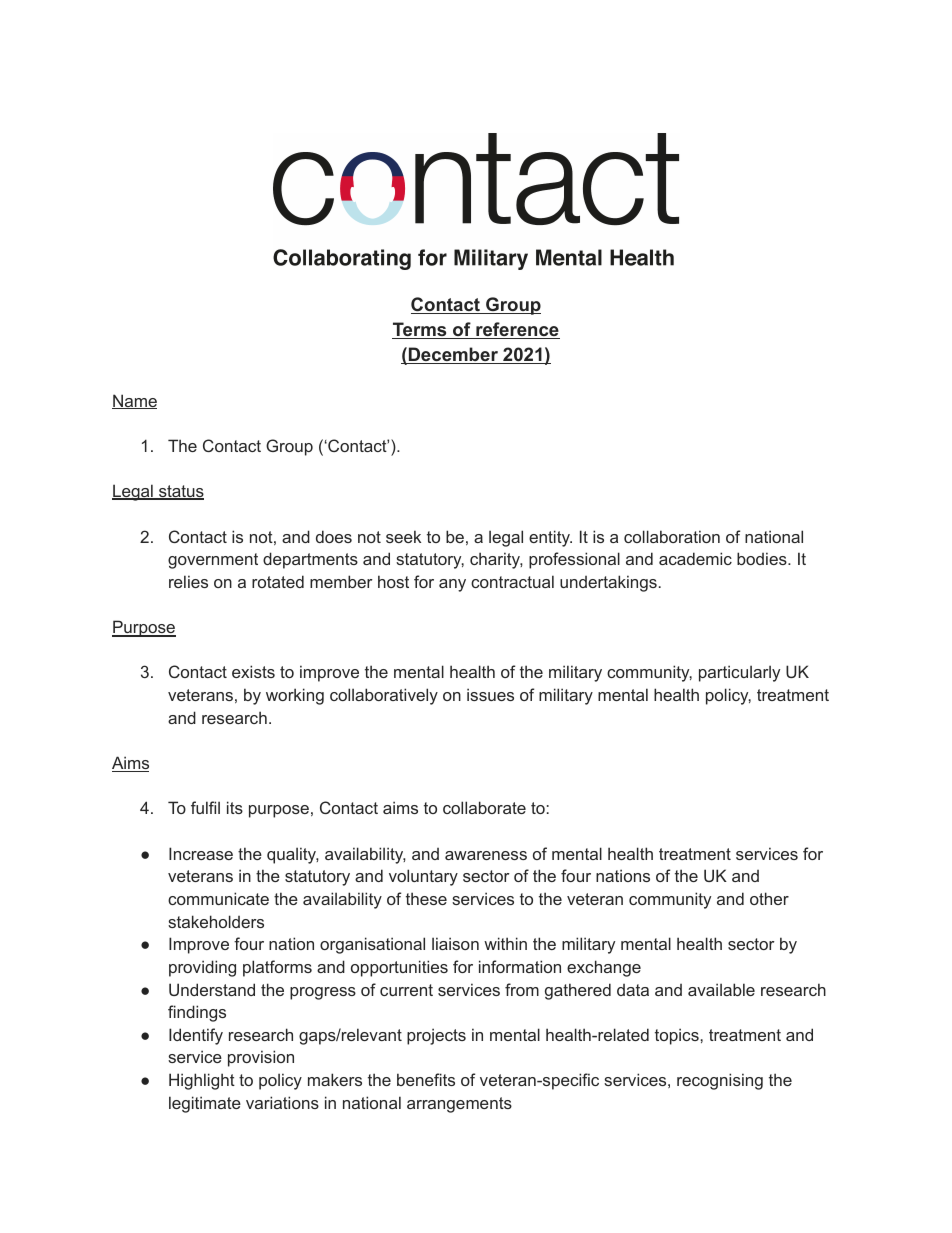  Describe the element at coordinates (426, 1079) in the screenshot. I see `benefits` at that location.
